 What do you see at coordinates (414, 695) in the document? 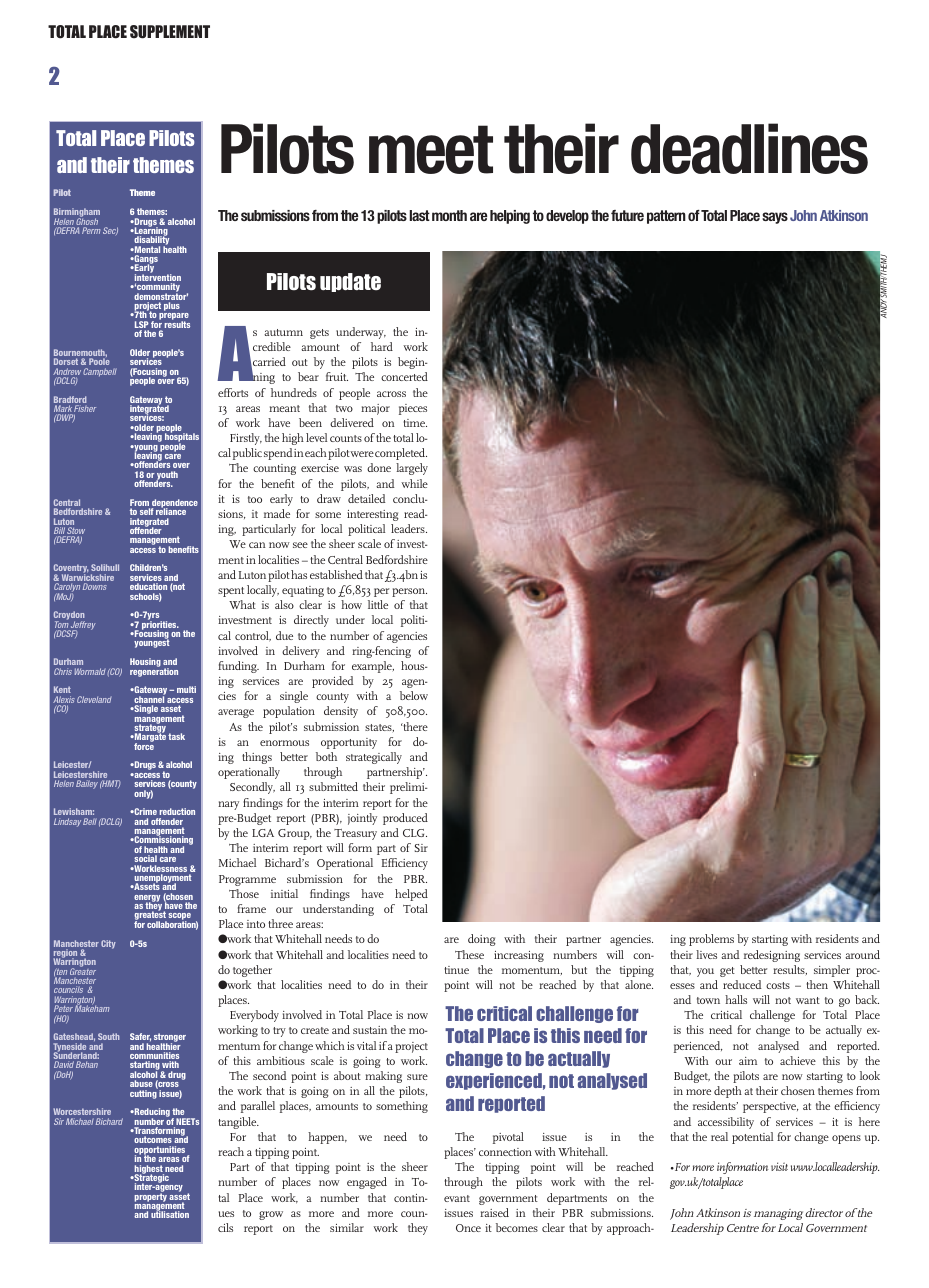
I see `below` at bounding box center [414, 695].
